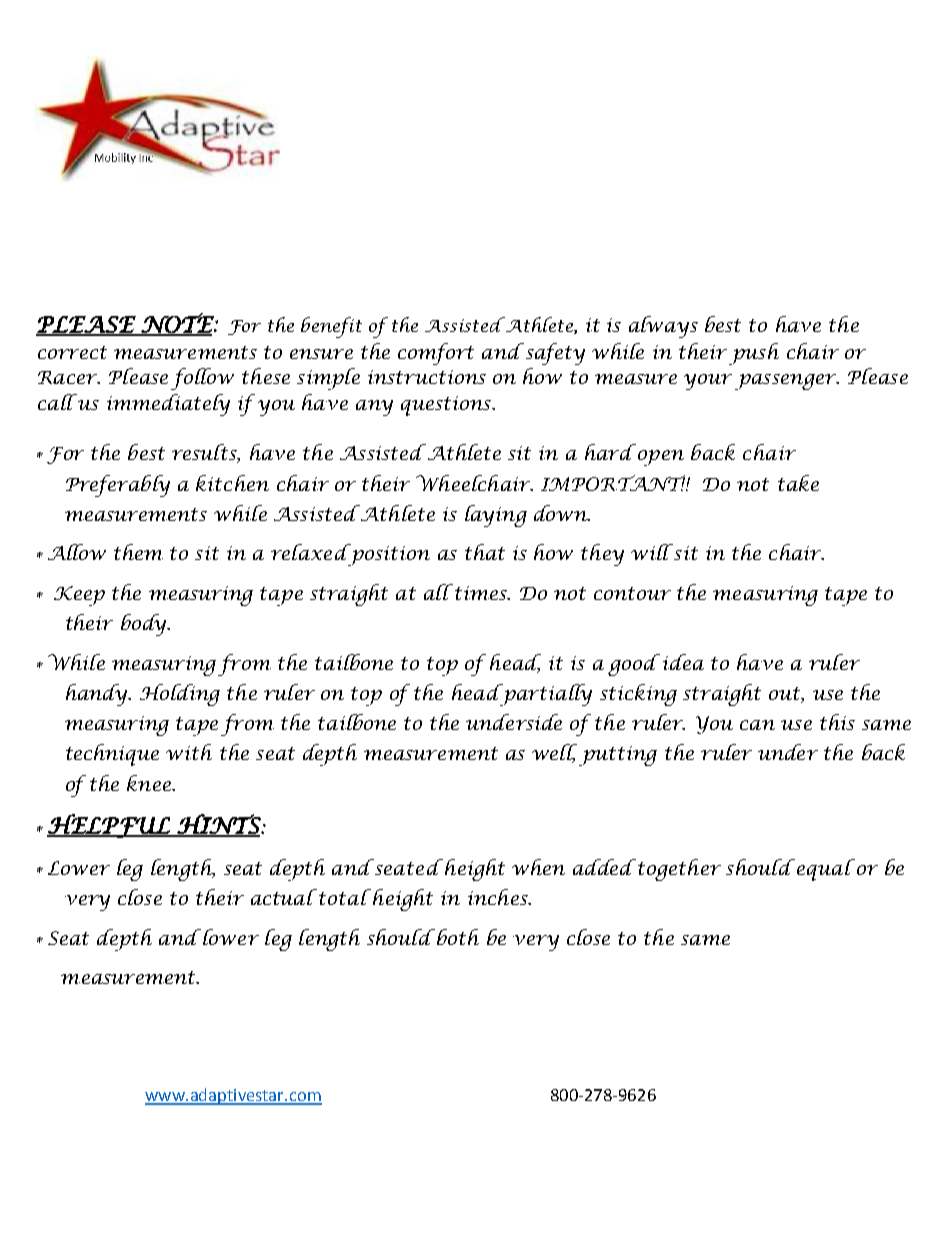 This screenshot has width=952, height=1233. Describe the element at coordinates (482, 593) in the screenshot. I see `times` at that location.
